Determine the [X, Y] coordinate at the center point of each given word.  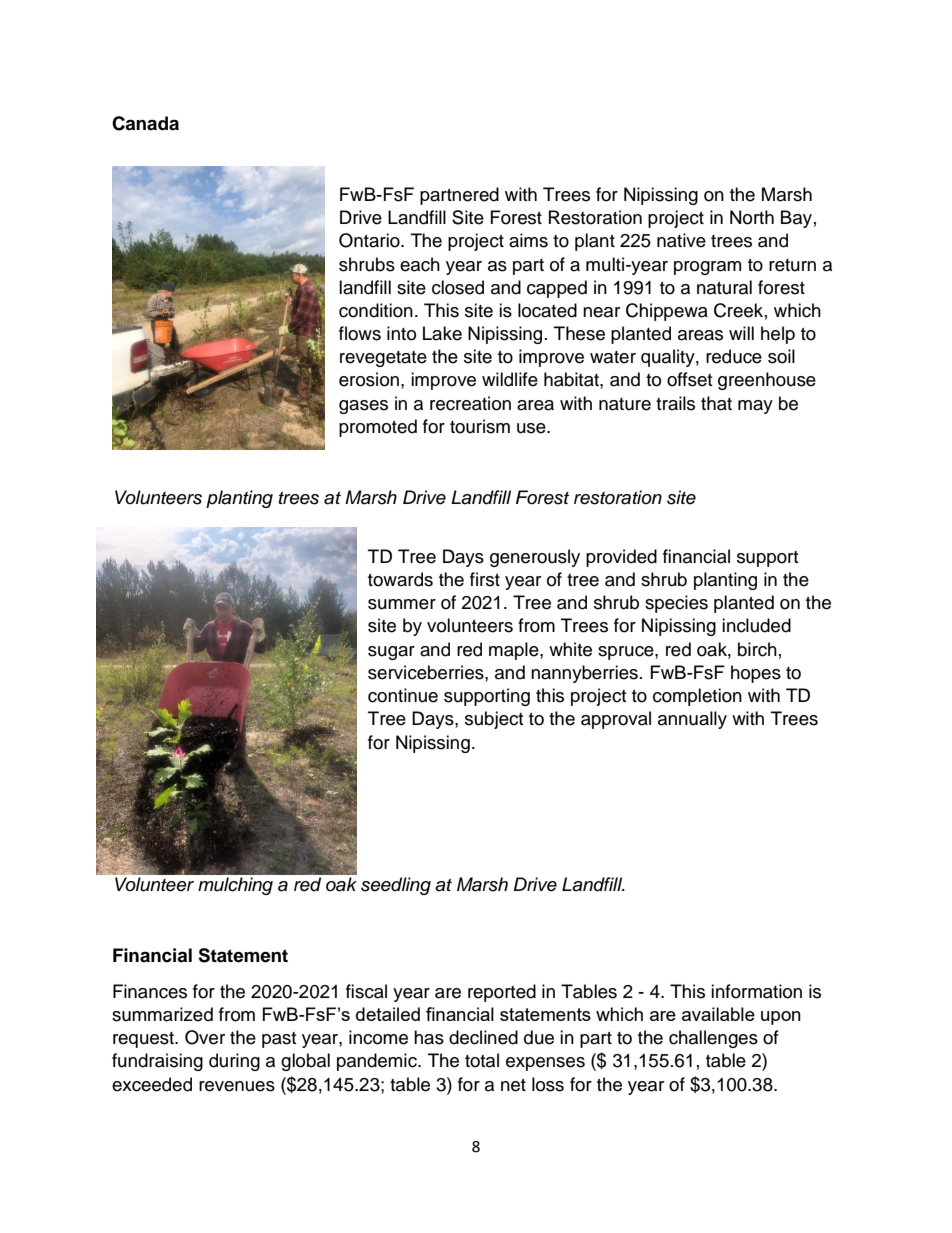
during [234, 1062]
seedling [396, 886]
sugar [391, 653]
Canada [145, 123]
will [741, 333]
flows [360, 333]
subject [494, 720]
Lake [442, 333]
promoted [378, 428]
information [756, 991]
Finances [150, 991]
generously [535, 558]
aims [528, 240]
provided [621, 558]
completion [697, 697]
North [752, 217]
